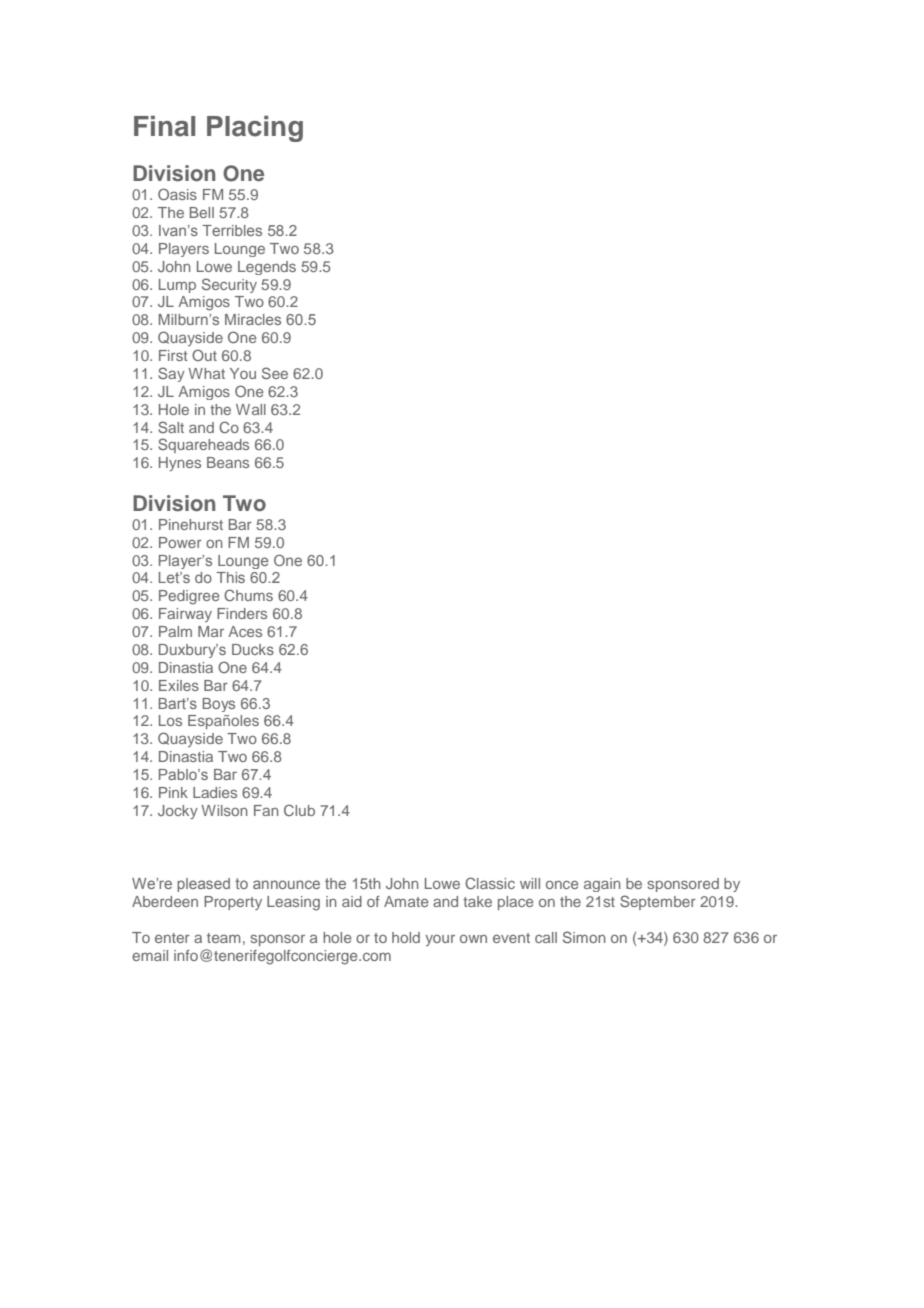 Image resolution: width=924 pixels, height=1308 pixels. Describe the element at coordinates (267, 268) in the image. I see `Legends` at that location.
